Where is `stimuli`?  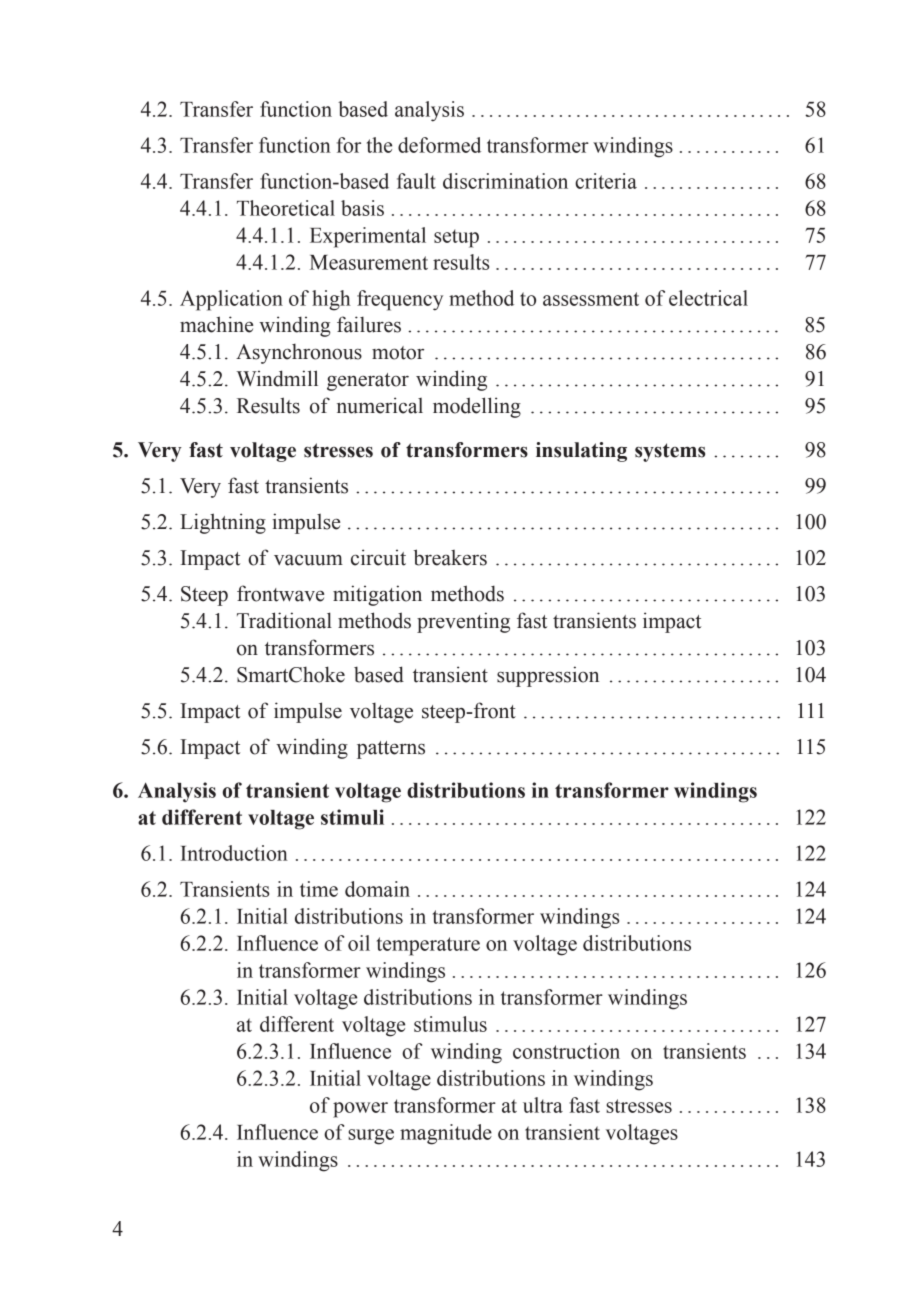 stimuli is located at coordinates (352, 817).
